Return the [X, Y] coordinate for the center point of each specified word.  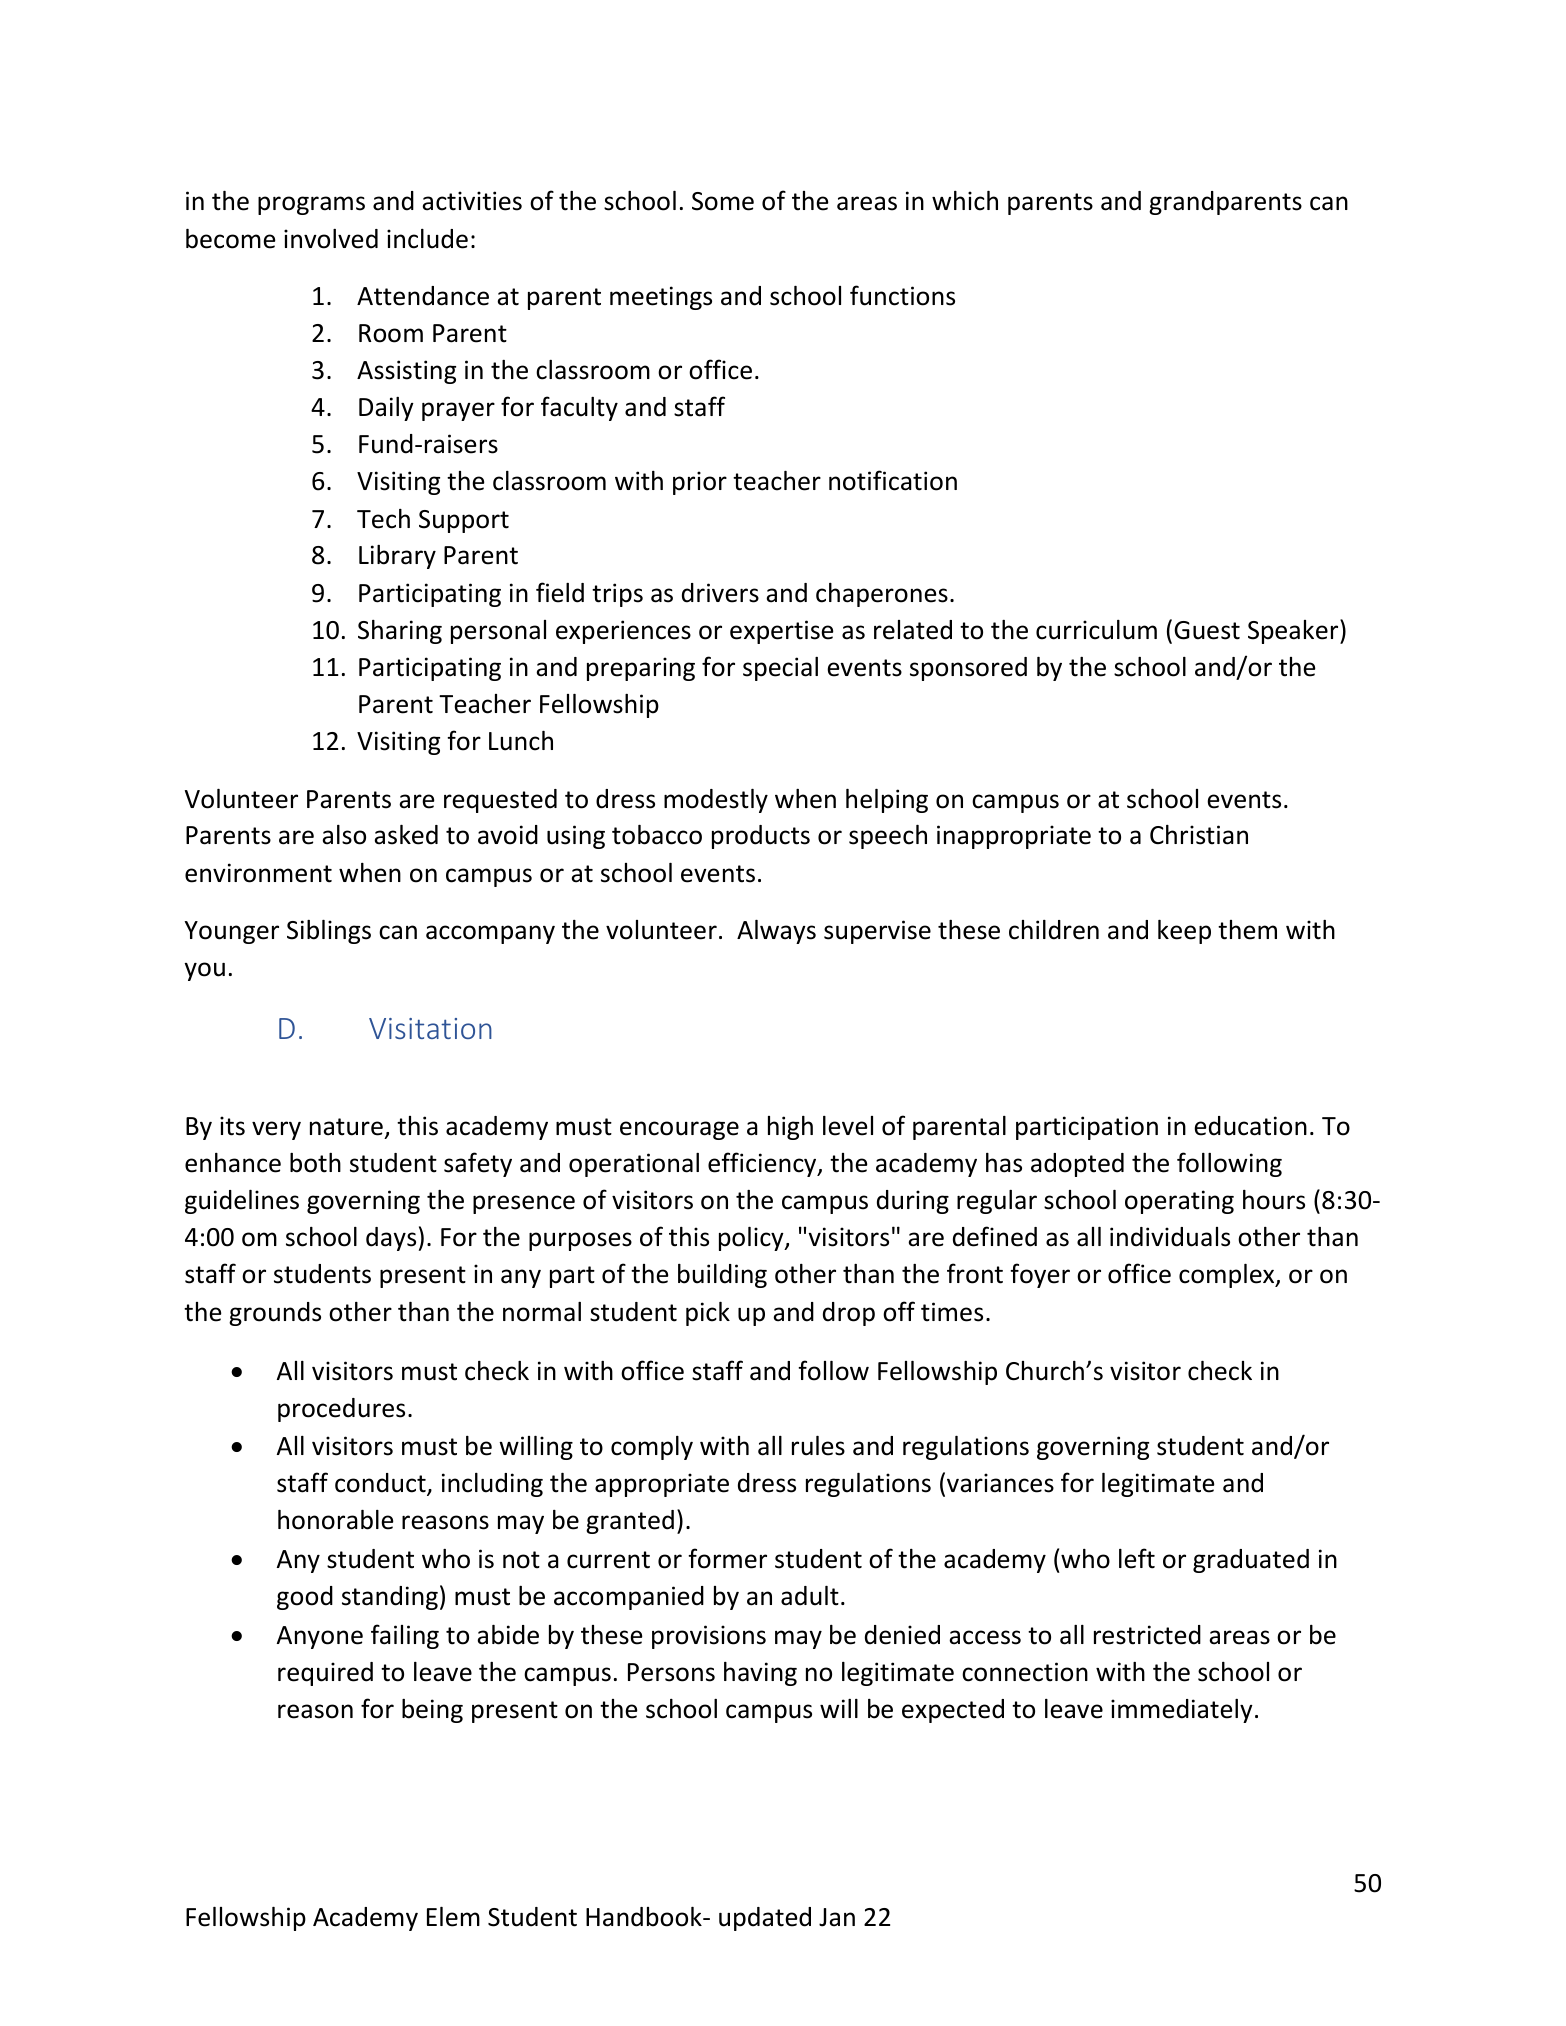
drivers [720, 593]
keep [1184, 932]
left [1137, 1558]
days [391, 1239]
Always [776, 932]
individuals [1170, 1237]
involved [331, 239]
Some [723, 201]
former [727, 1558]
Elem [453, 1917]
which [965, 201]
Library [397, 557]
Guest [1207, 630]
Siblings [329, 932]
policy [752, 1239]
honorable [336, 1520]
